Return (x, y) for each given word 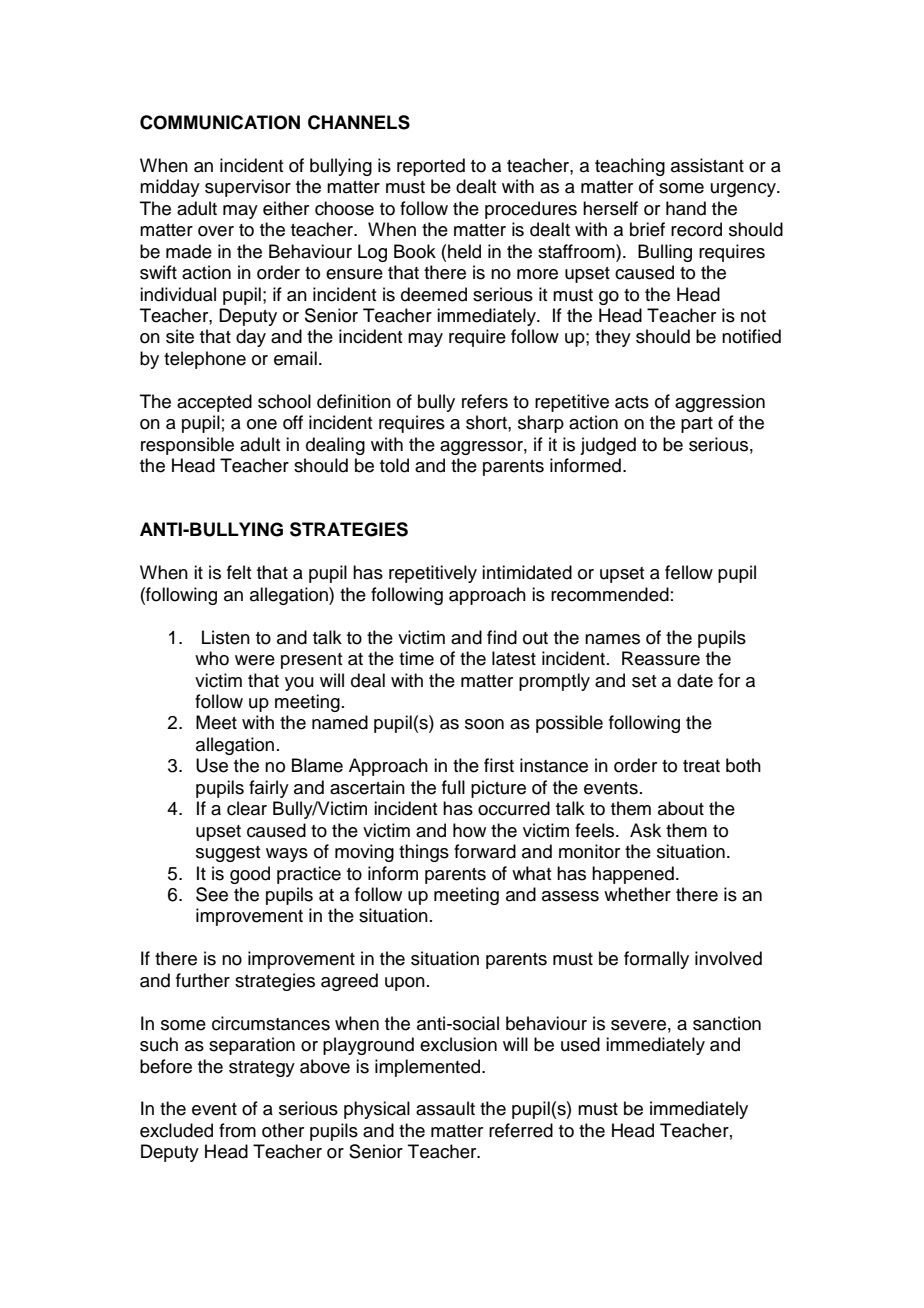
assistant (707, 165)
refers (485, 401)
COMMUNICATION (220, 122)
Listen (226, 637)
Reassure (661, 658)
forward (485, 851)
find (502, 637)
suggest (228, 854)
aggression (720, 403)
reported (431, 167)
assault (445, 1108)
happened (633, 875)
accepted (214, 403)
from (237, 1130)
